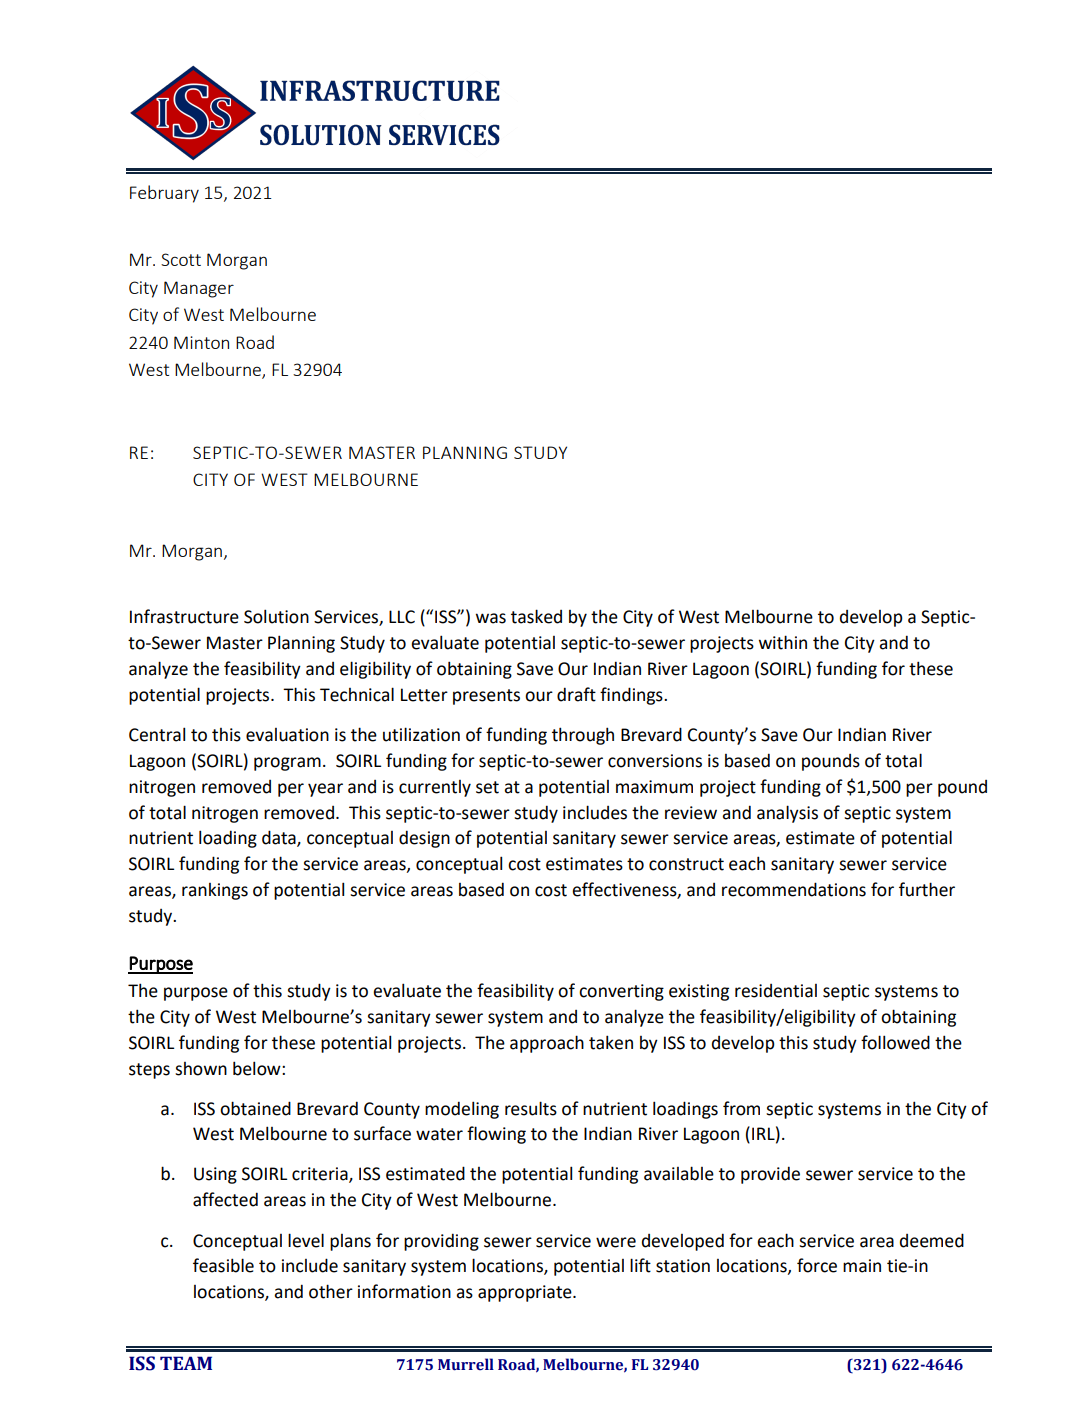  What do you see at coordinates (783, 642) in the screenshot?
I see `within` at bounding box center [783, 642].
